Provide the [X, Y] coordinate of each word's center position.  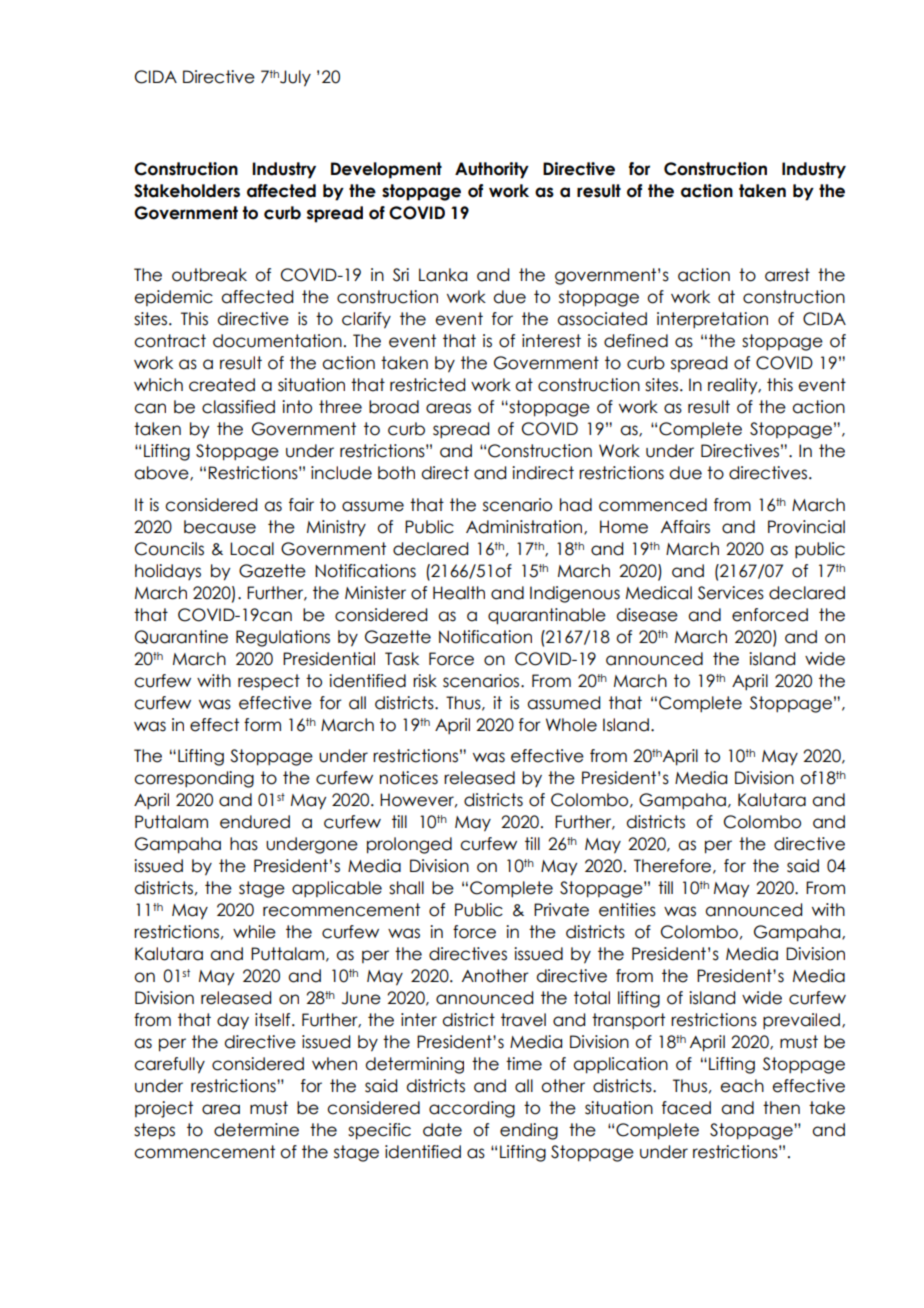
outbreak [209, 275]
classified [238, 407]
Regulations [283, 638]
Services [731, 593]
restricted [427, 385]
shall [406, 888]
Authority [492, 170]
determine [256, 1130]
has [244, 844]
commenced [653, 505]
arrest [787, 275]
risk [425, 681]
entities [627, 910]
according [472, 1109]
